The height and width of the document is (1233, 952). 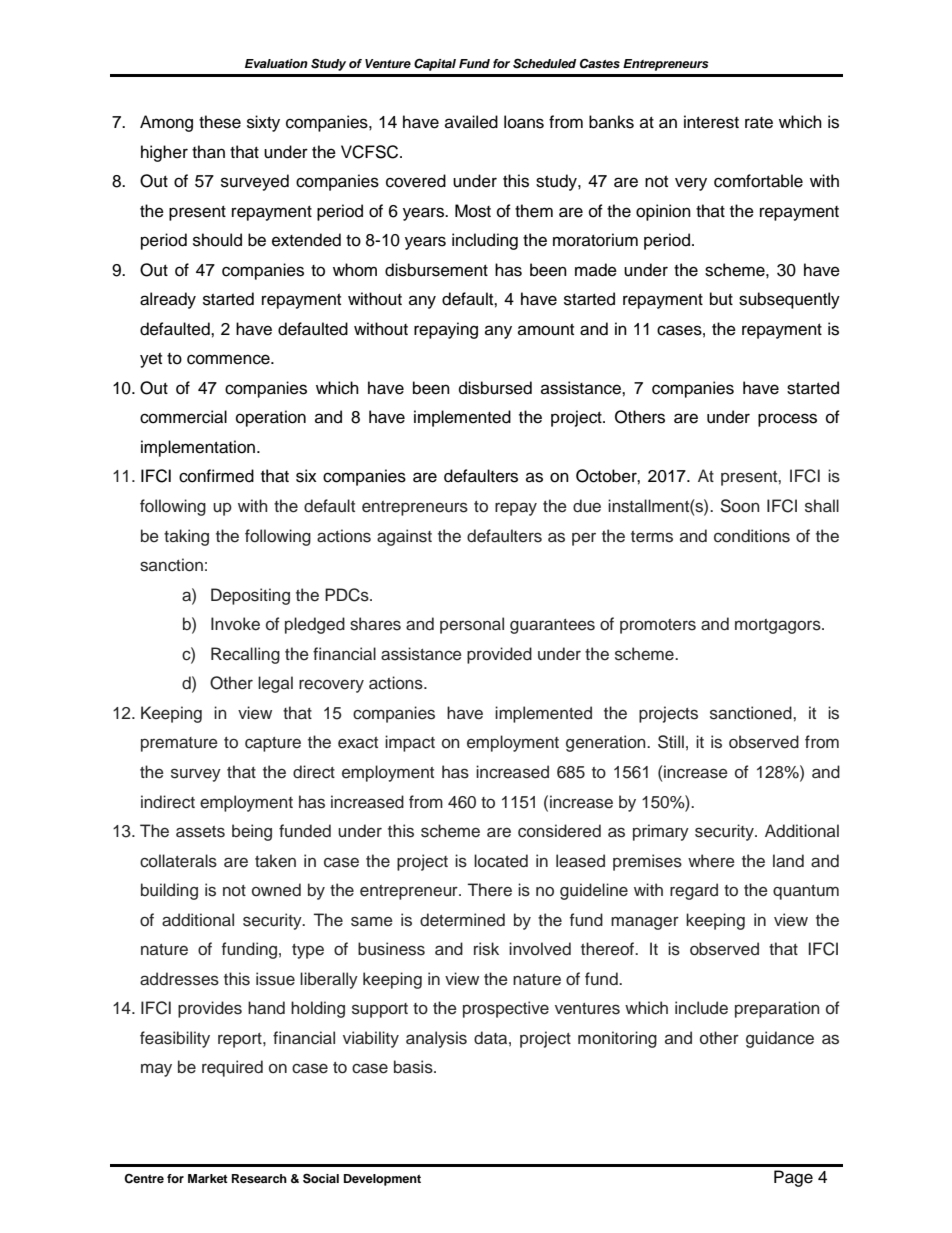 What do you see at coordinates (759, 123) in the document?
I see `rate` at bounding box center [759, 123].
